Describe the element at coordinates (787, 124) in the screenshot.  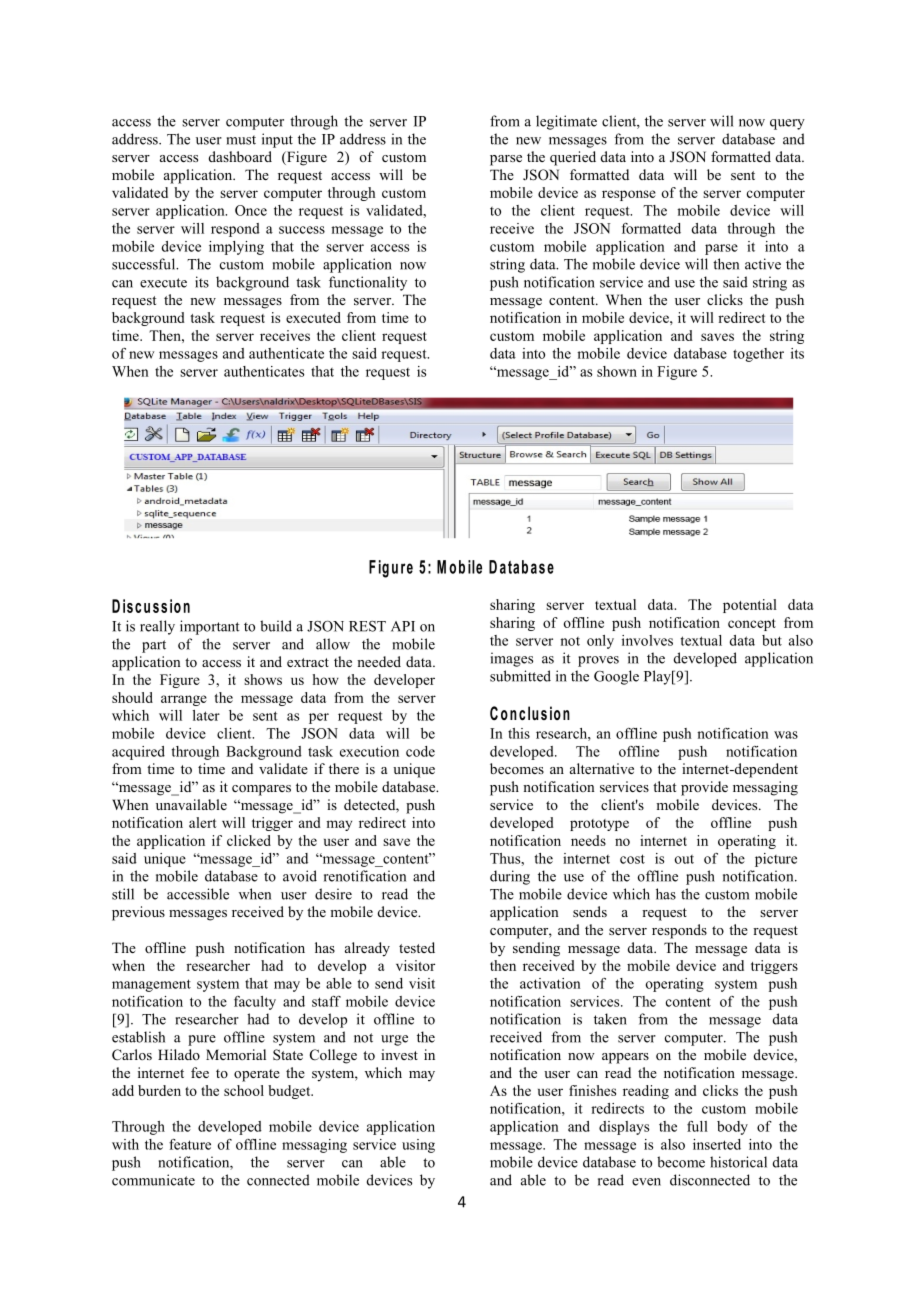
I see `query` at that location.
